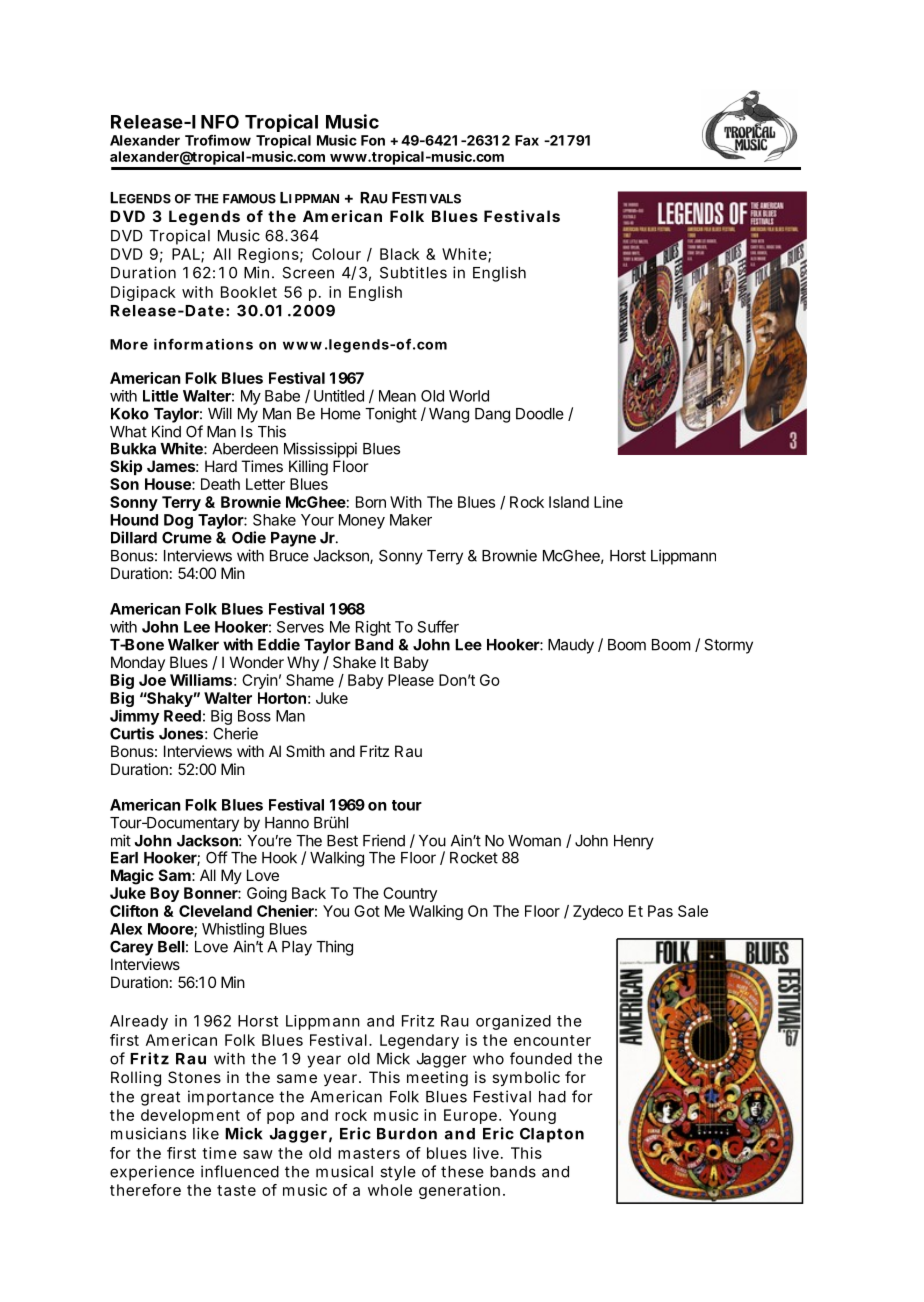  Describe the element at coordinates (215, 911) in the screenshot. I see `Cleveland` at that location.
